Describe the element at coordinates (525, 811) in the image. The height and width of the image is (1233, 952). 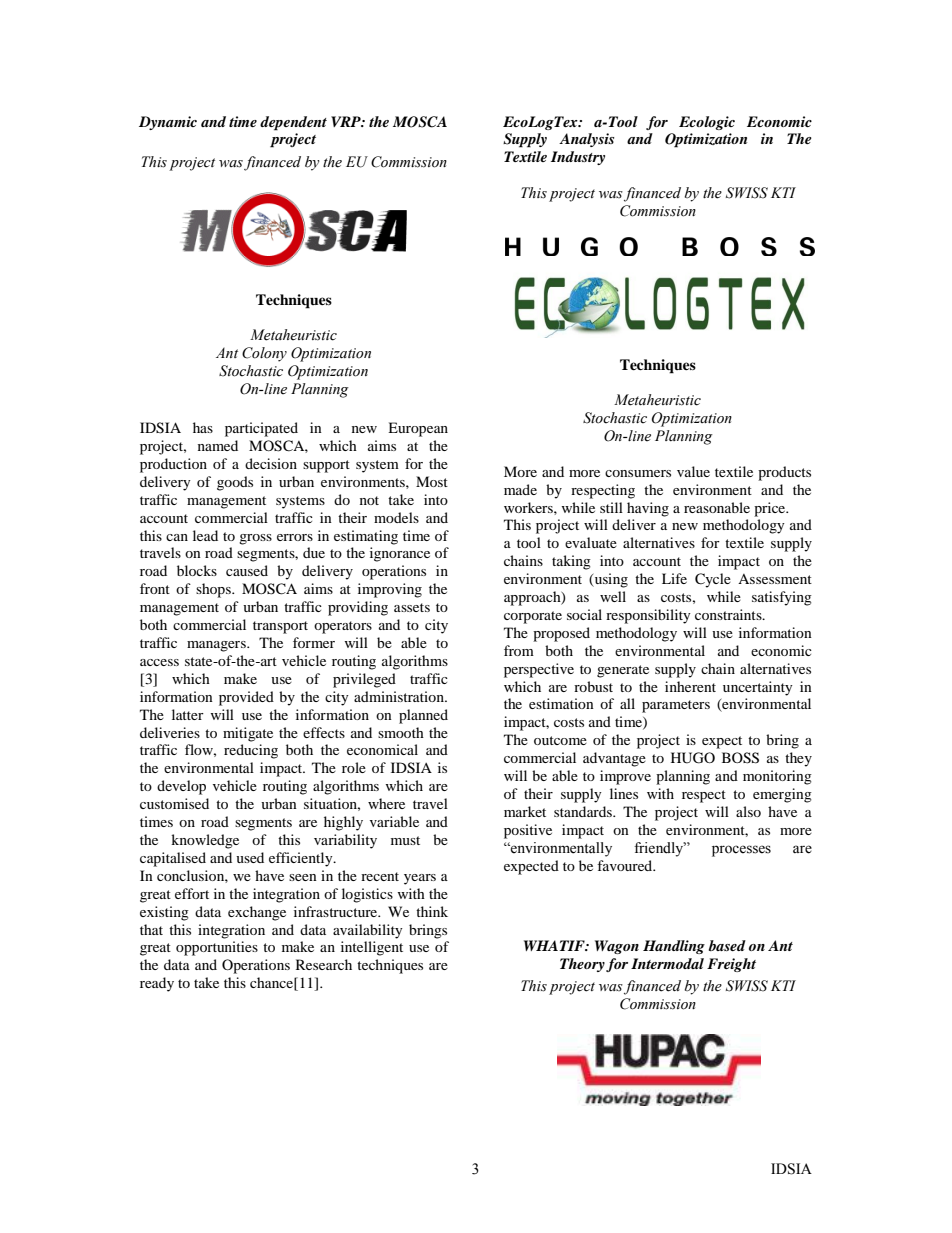
I see `market` at that location.
